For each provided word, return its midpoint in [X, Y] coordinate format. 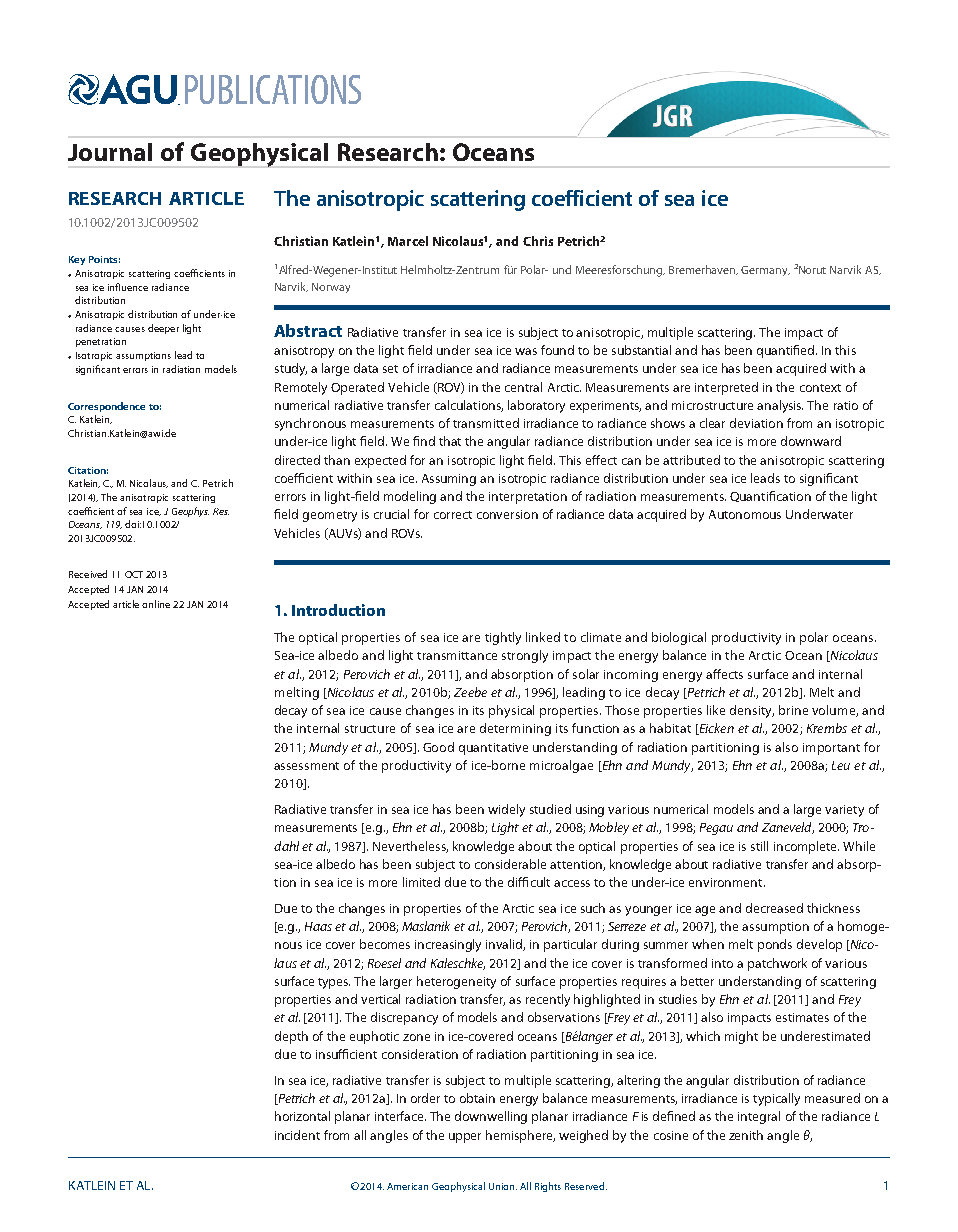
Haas [318, 926]
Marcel [408, 241]
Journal [110, 152]
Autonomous [745, 514]
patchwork [777, 964]
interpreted [726, 388]
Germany [765, 271]
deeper [163, 329]
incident [297, 1135]
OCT [134, 574]
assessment [306, 766]
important [831, 749]
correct [453, 515]
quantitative [493, 749]
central [523, 387]
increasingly [448, 945]
